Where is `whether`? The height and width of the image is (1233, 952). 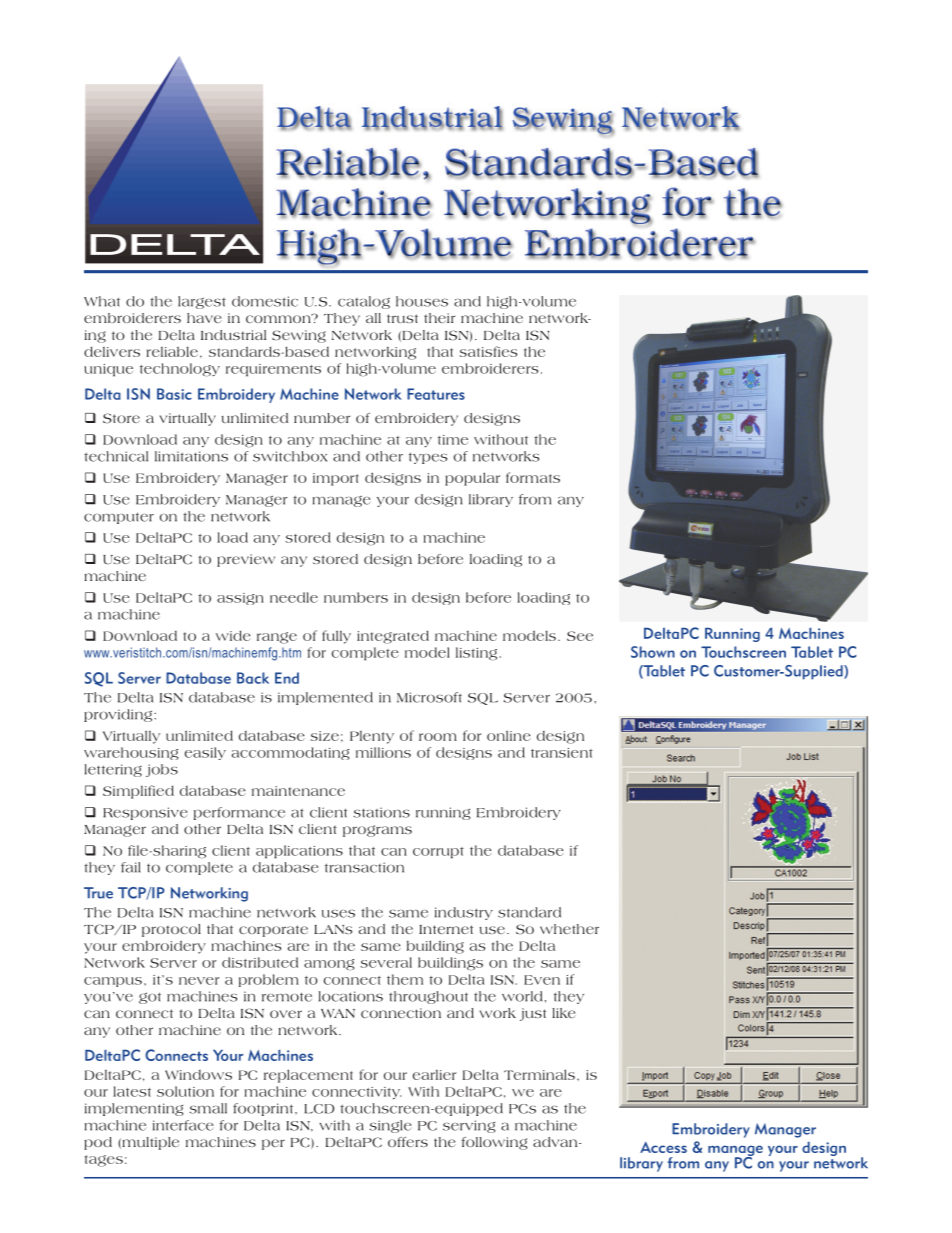
whether is located at coordinates (569, 929).
